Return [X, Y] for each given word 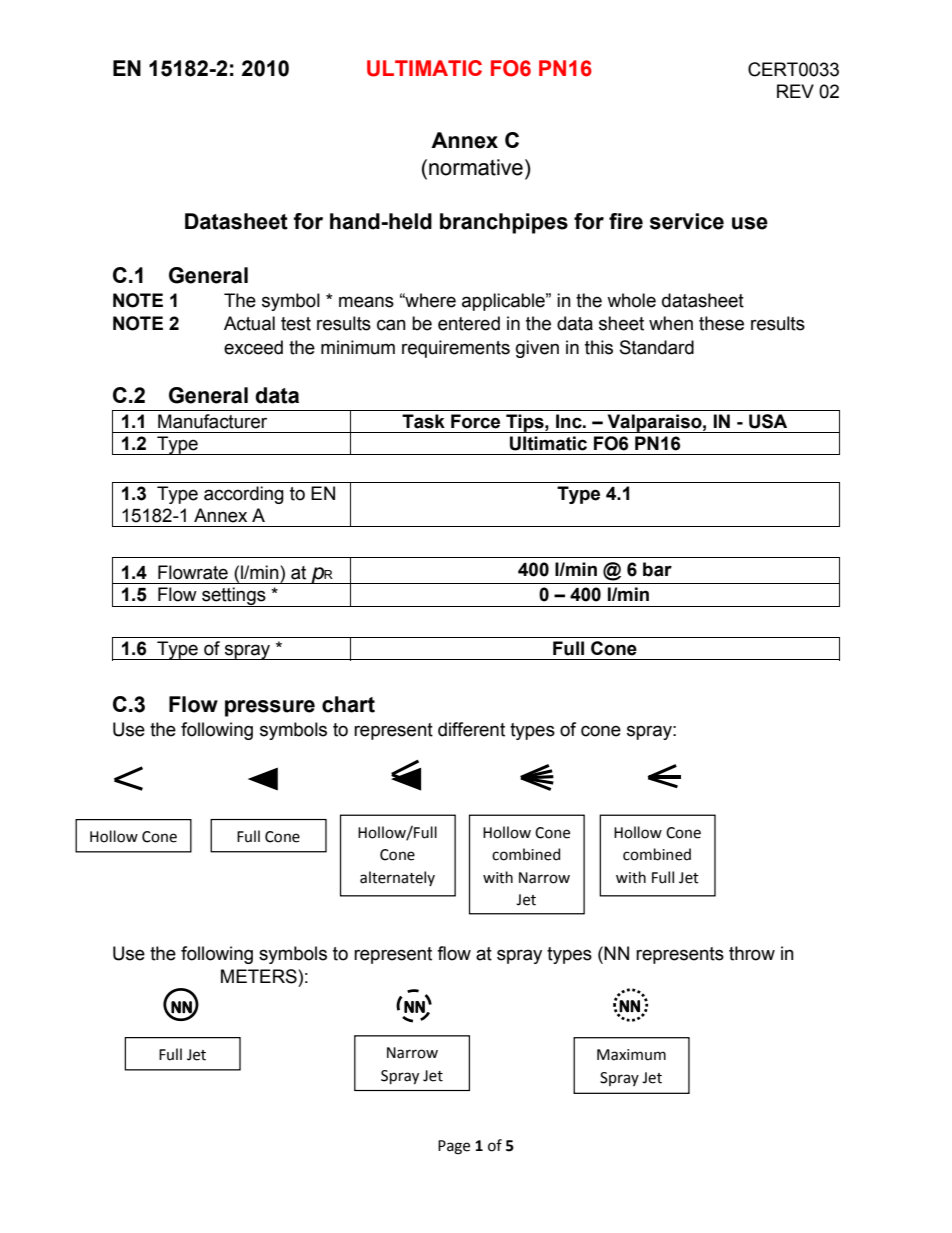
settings [234, 597]
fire [626, 221]
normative [476, 167]
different [471, 729]
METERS [260, 976]
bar [657, 569]
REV [795, 91]
